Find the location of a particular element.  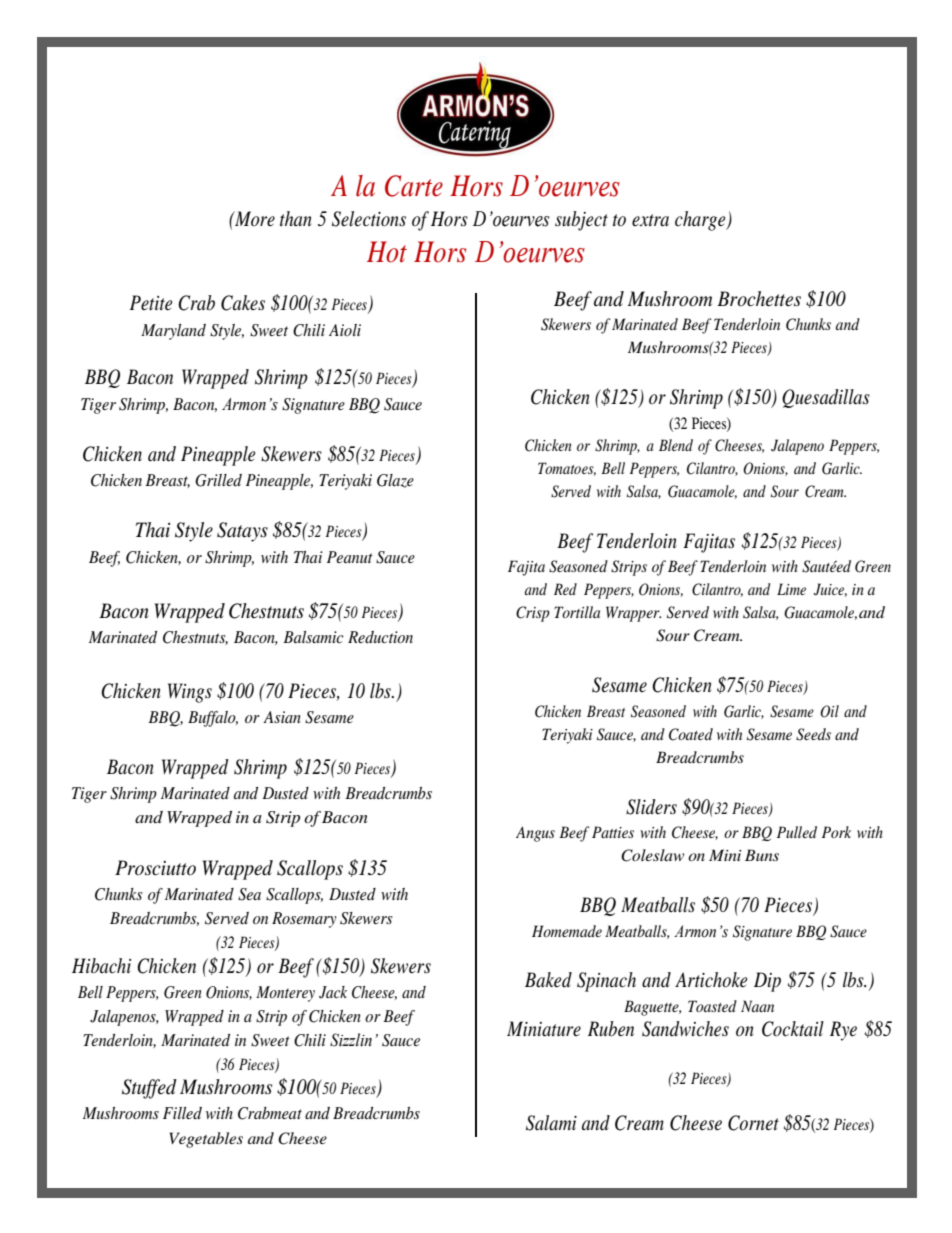

Blend is located at coordinates (676, 445).
